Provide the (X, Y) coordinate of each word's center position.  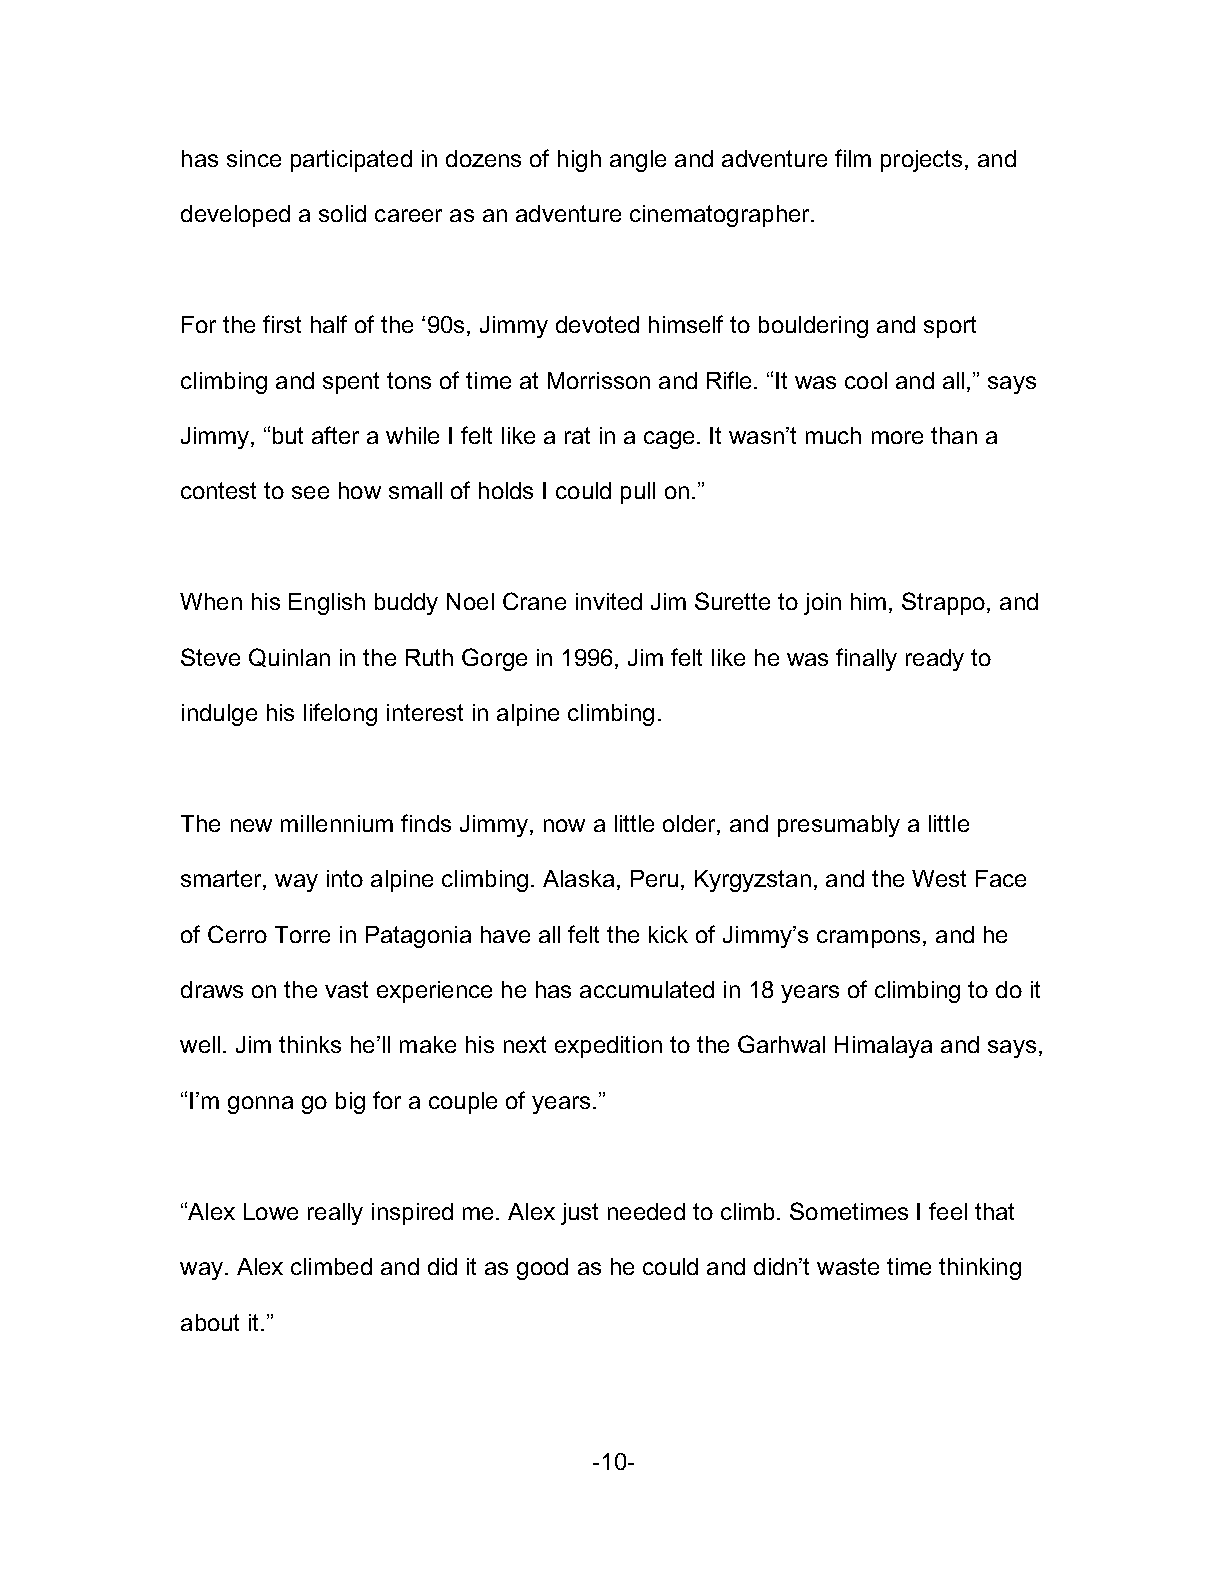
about (210, 1322)
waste (848, 1266)
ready (935, 660)
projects (921, 161)
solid (342, 213)
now (564, 825)
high (579, 161)
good (542, 1269)
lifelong (340, 714)
